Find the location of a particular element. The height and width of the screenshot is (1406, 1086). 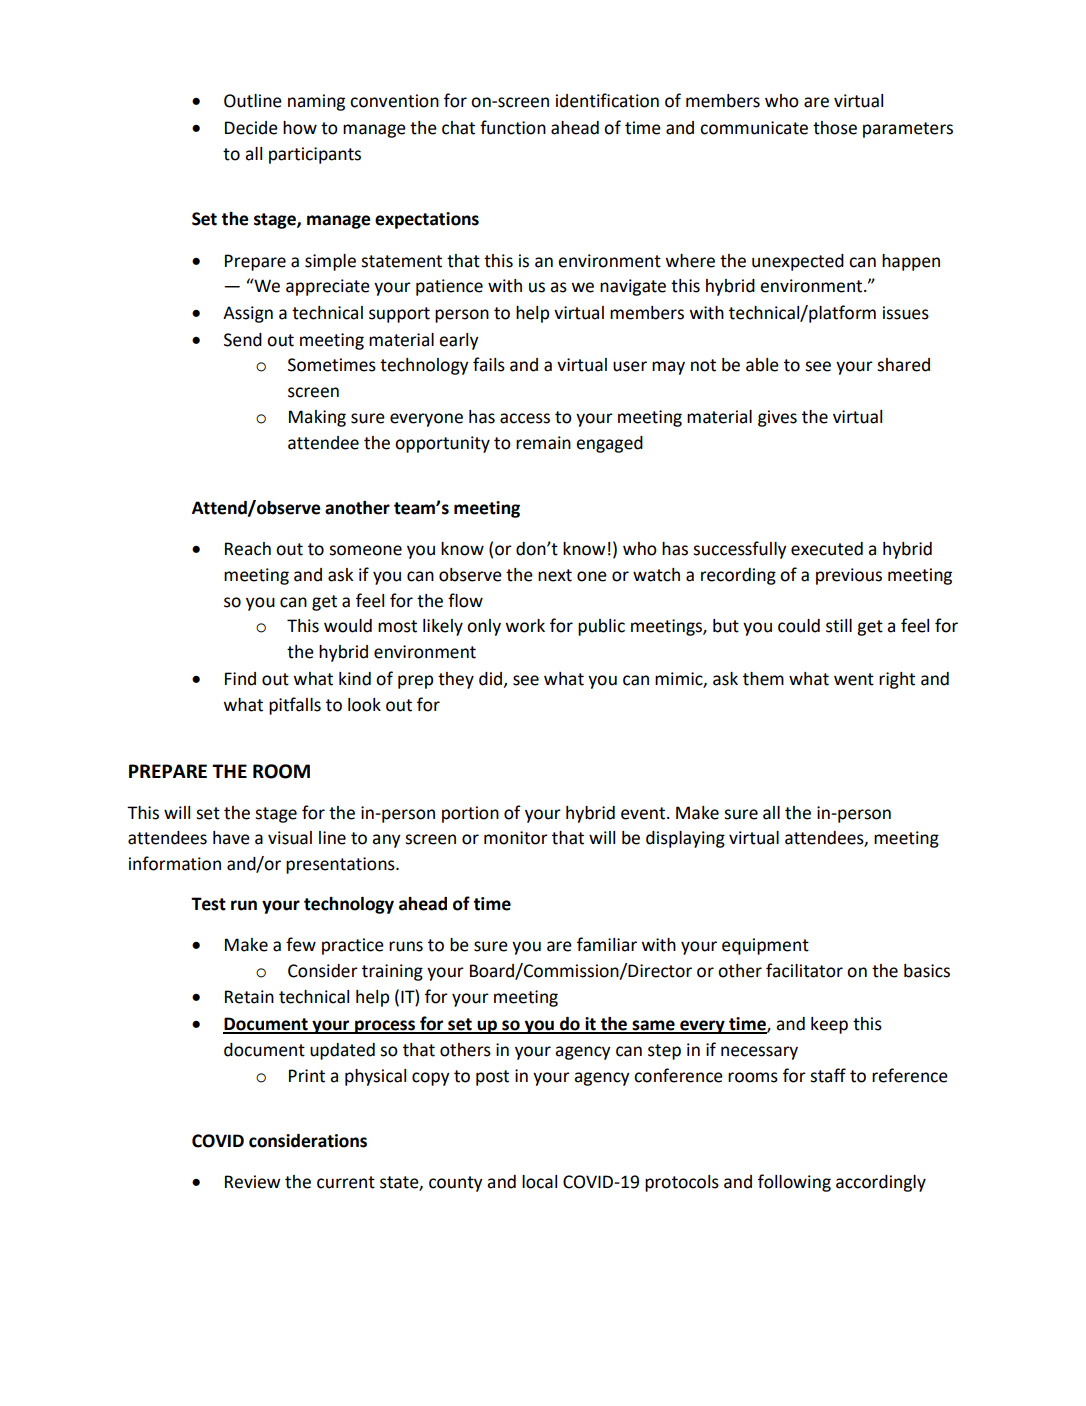

Review is located at coordinates (253, 1182).
